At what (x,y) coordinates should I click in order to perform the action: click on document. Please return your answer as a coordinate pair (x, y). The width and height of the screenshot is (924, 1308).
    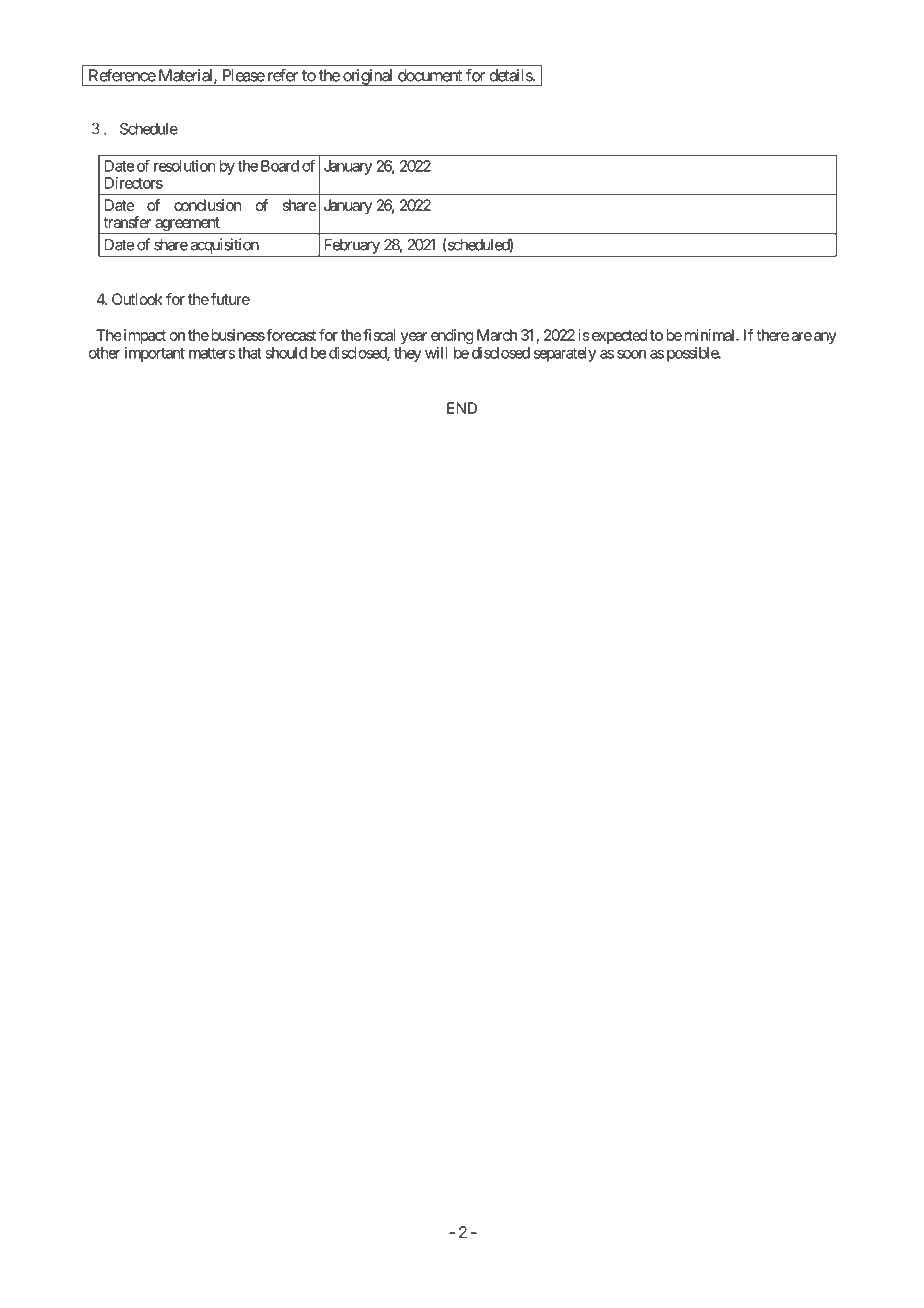
    Looking at the image, I should click on (430, 75).
